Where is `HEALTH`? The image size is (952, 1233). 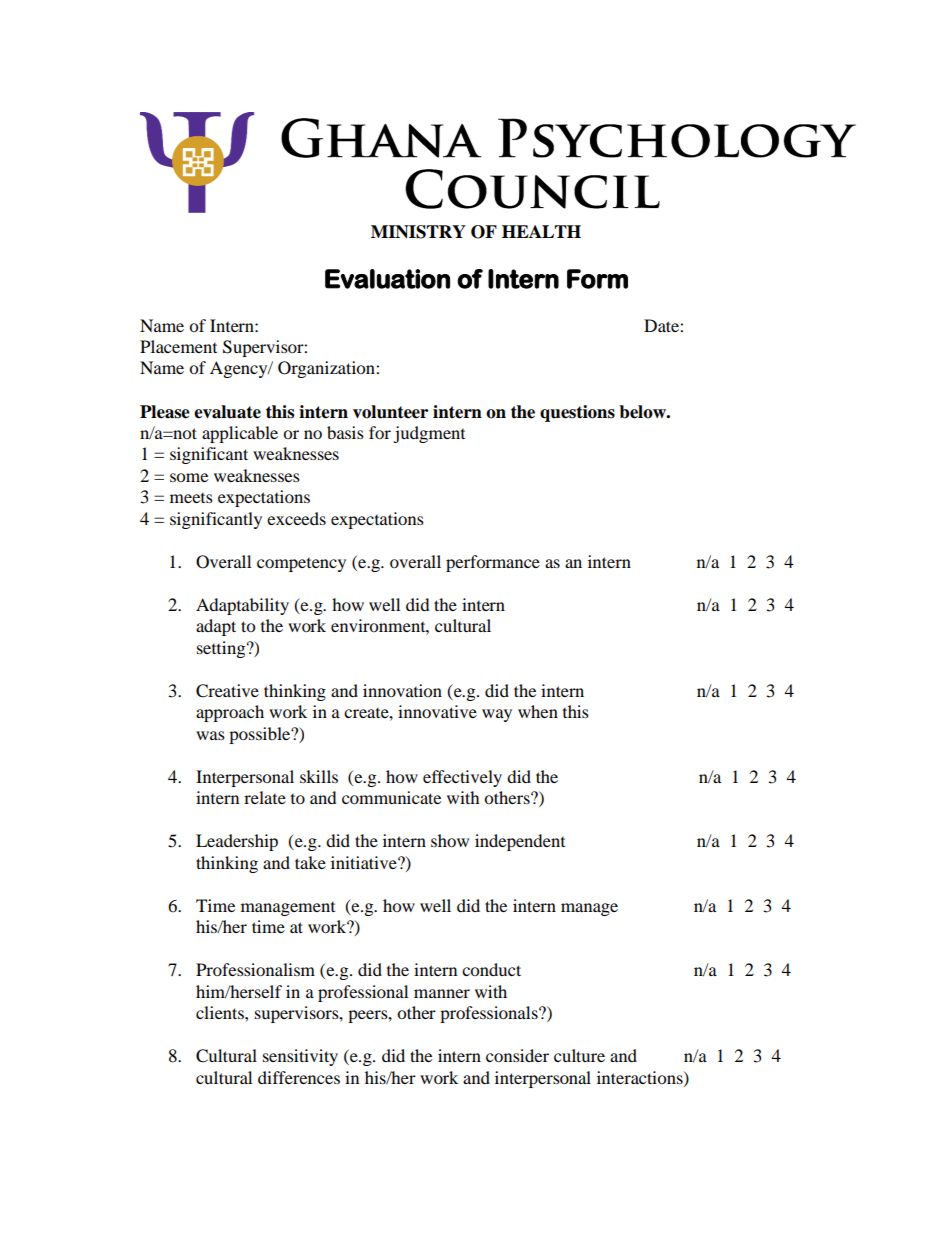
HEALTH is located at coordinates (541, 231).
